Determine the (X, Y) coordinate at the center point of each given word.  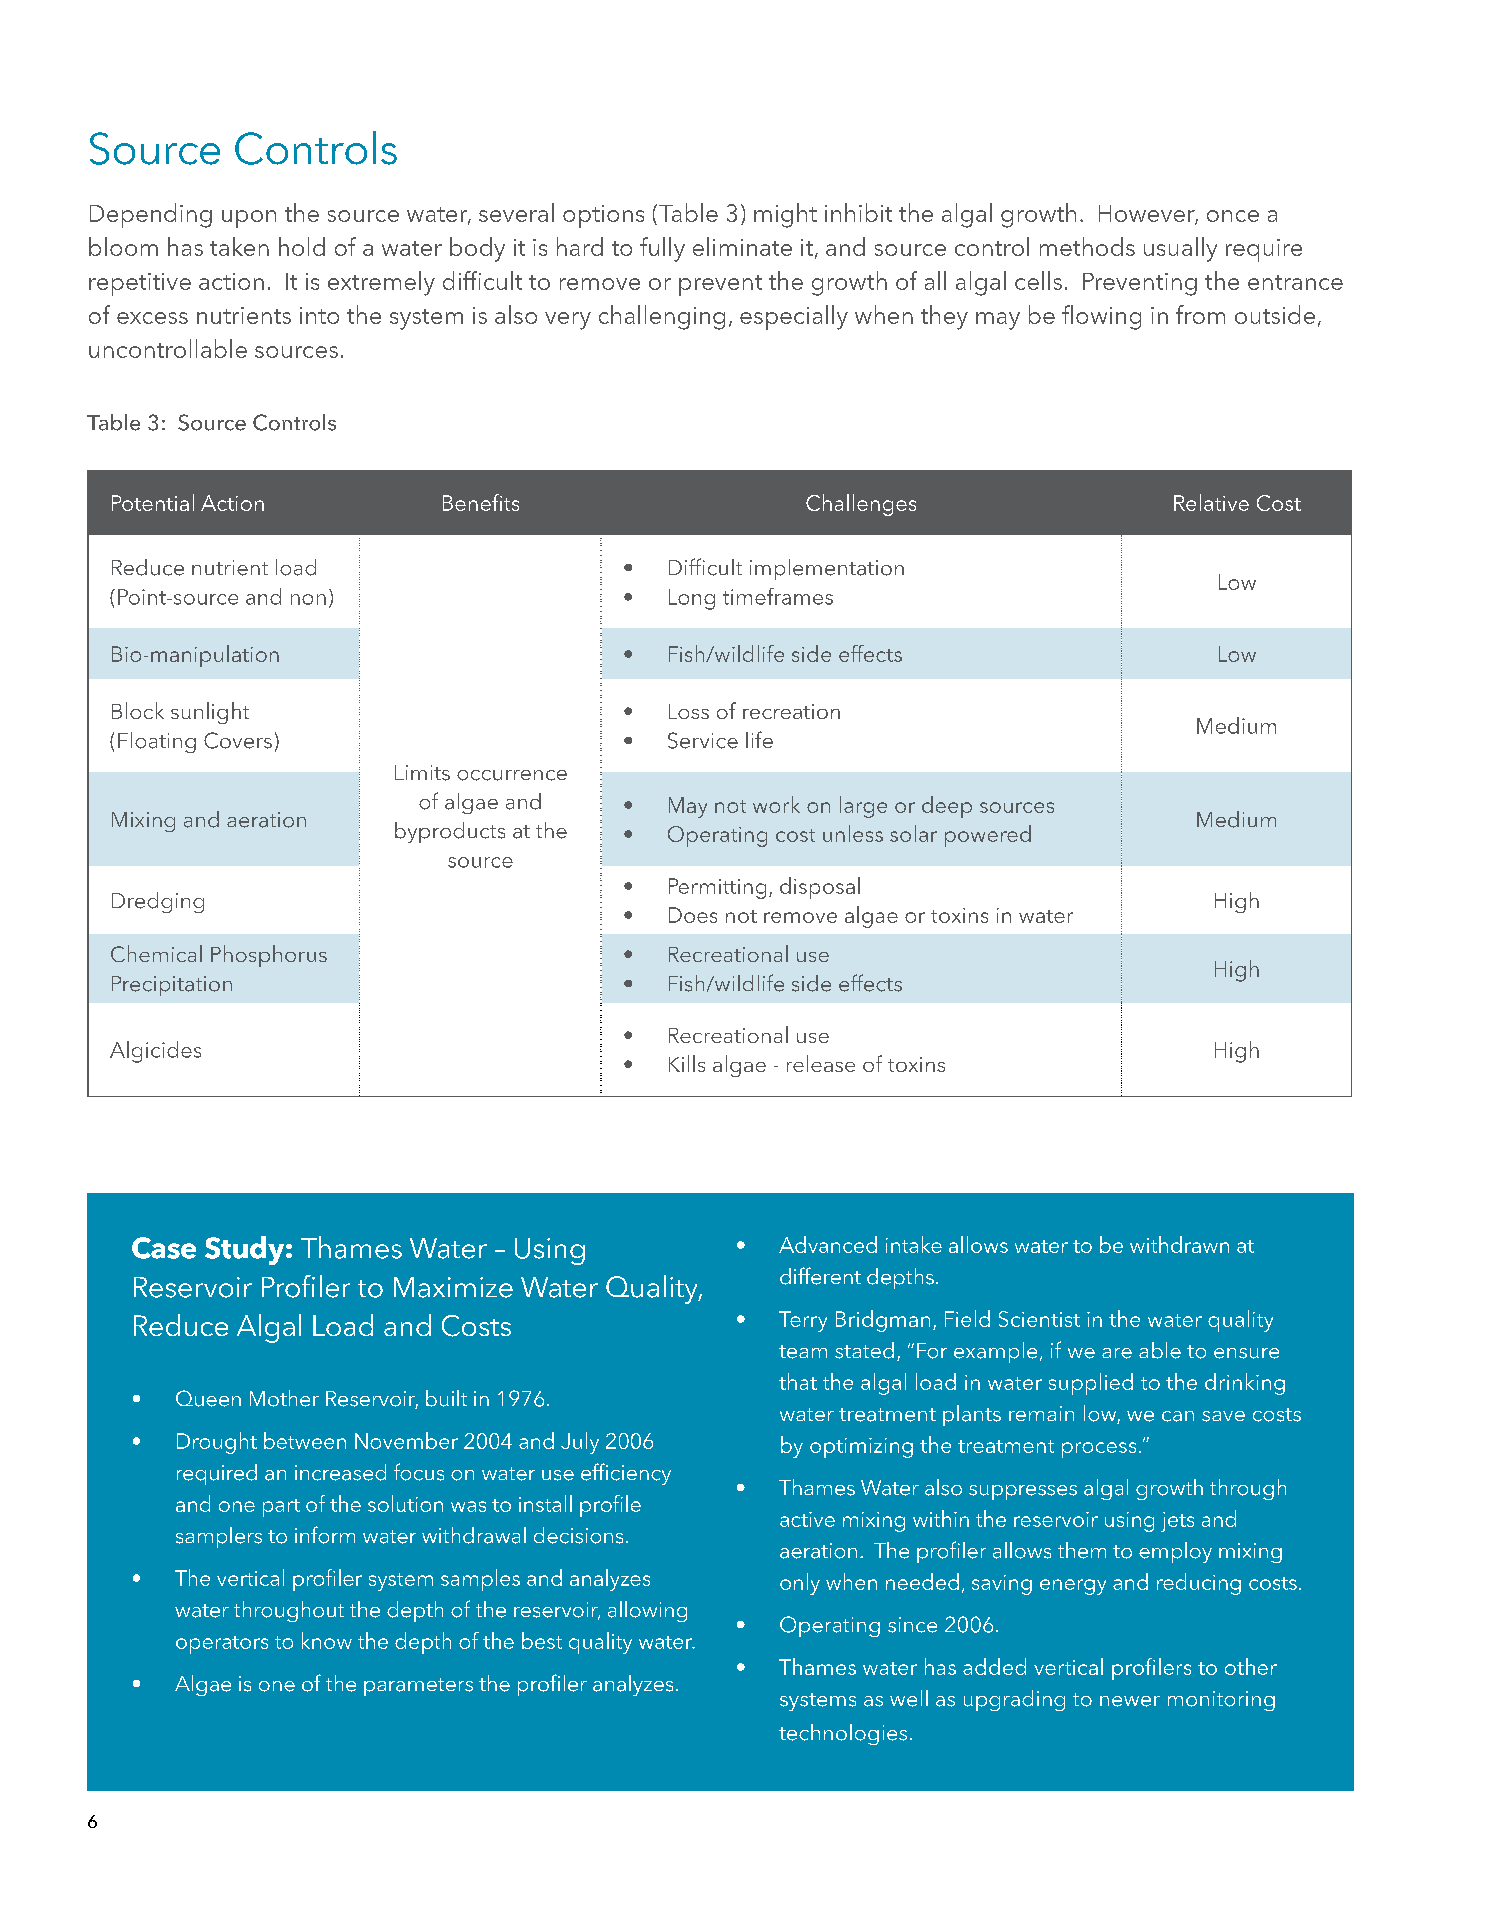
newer (1130, 1701)
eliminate (742, 246)
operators (222, 1645)
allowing (647, 1611)
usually (1180, 249)
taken (239, 246)
